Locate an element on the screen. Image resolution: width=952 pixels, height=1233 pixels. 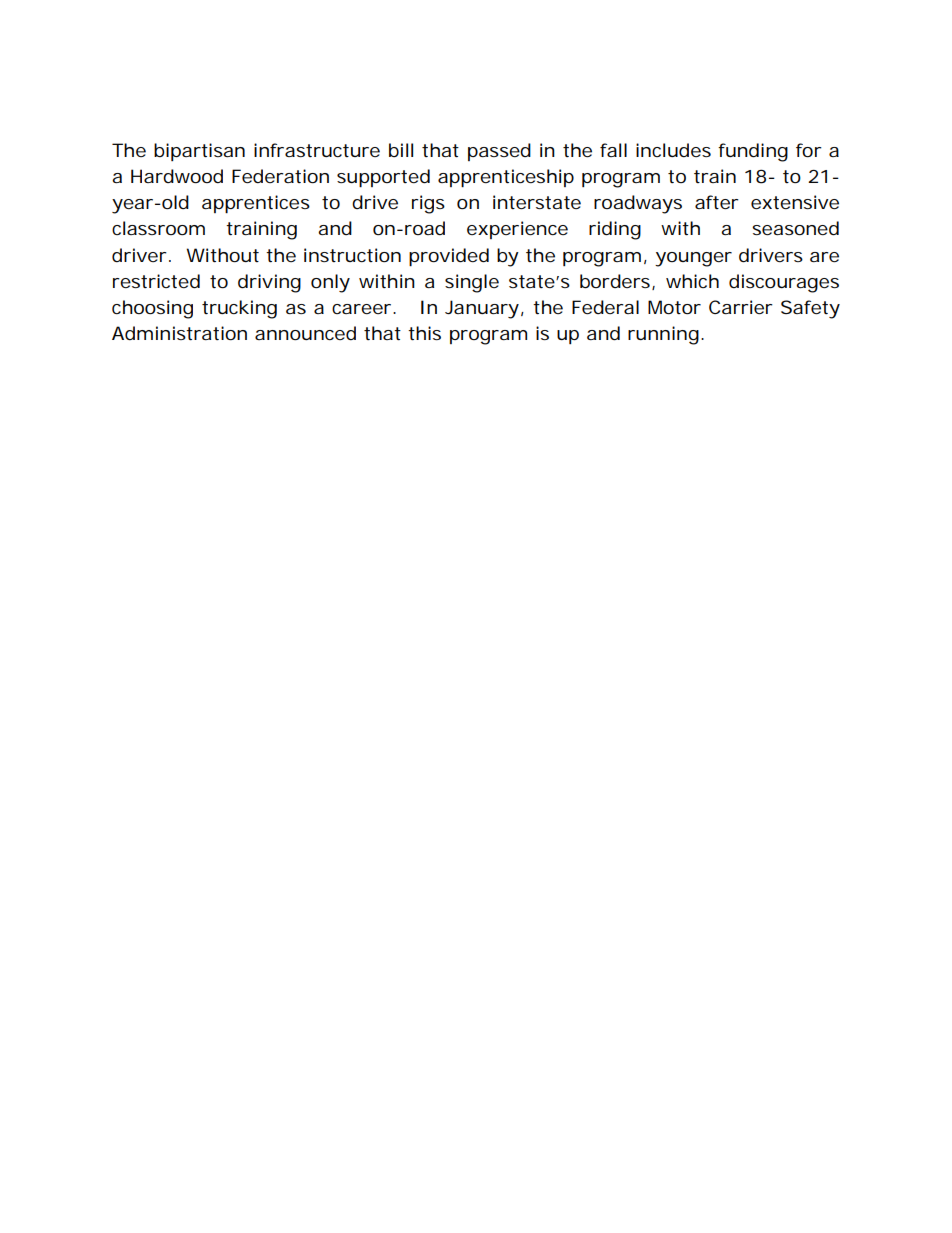
bipartisan is located at coordinates (199, 152).
